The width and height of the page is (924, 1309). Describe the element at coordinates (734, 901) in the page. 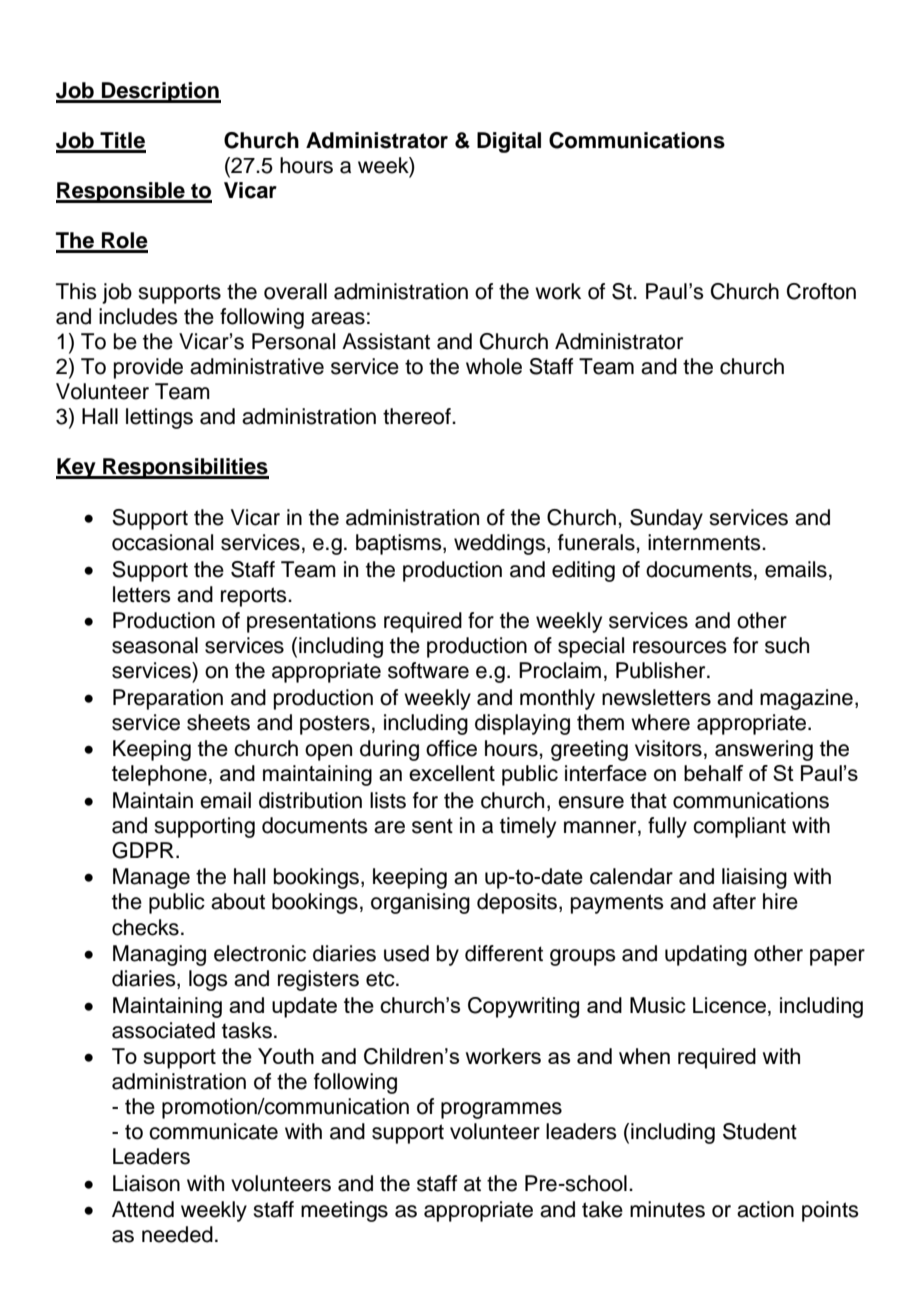

I see `after` at that location.
